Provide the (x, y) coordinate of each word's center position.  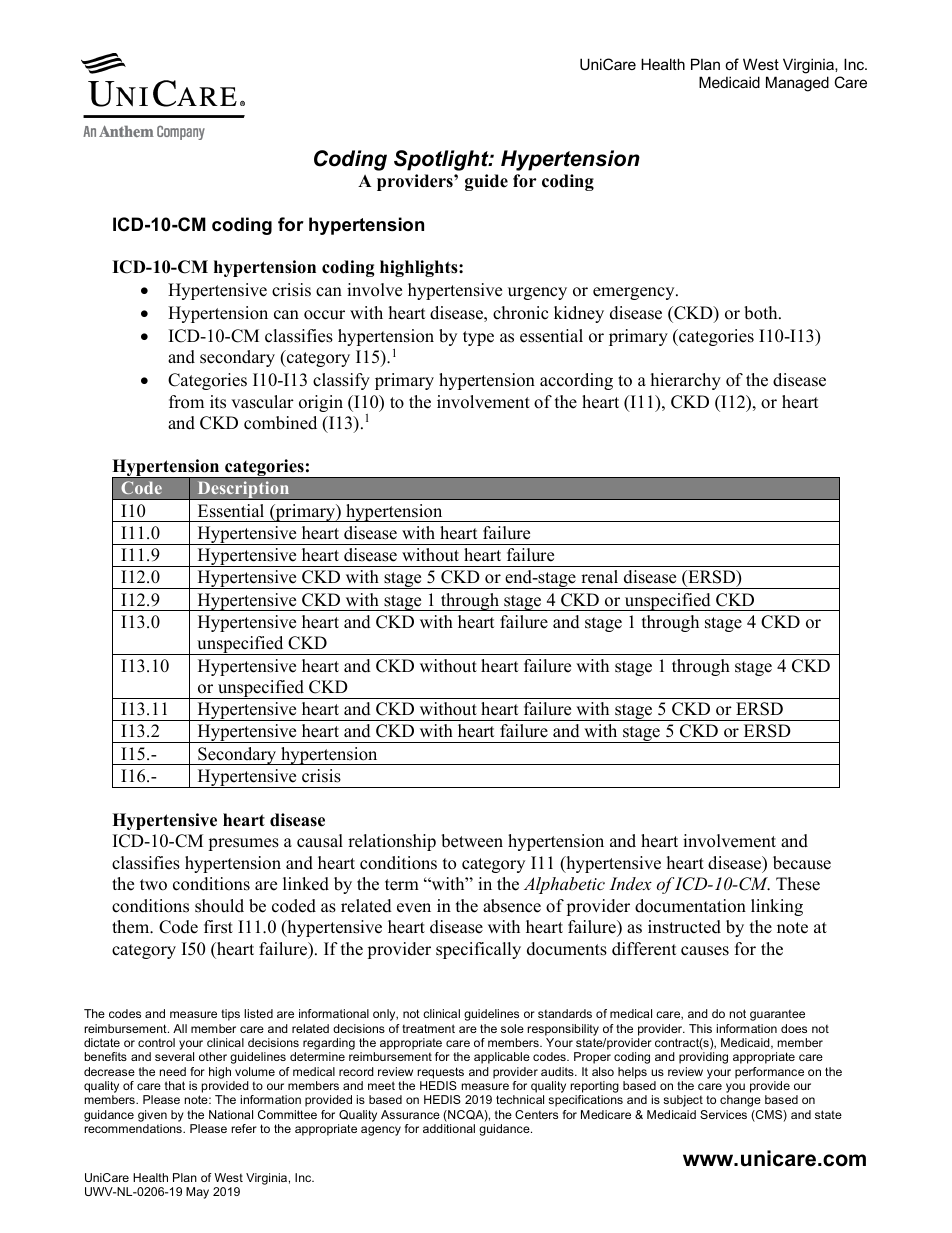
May (197, 1193)
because (802, 863)
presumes (243, 844)
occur (324, 315)
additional (449, 1128)
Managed (797, 84)
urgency (537, 293)
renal (599, 577)
